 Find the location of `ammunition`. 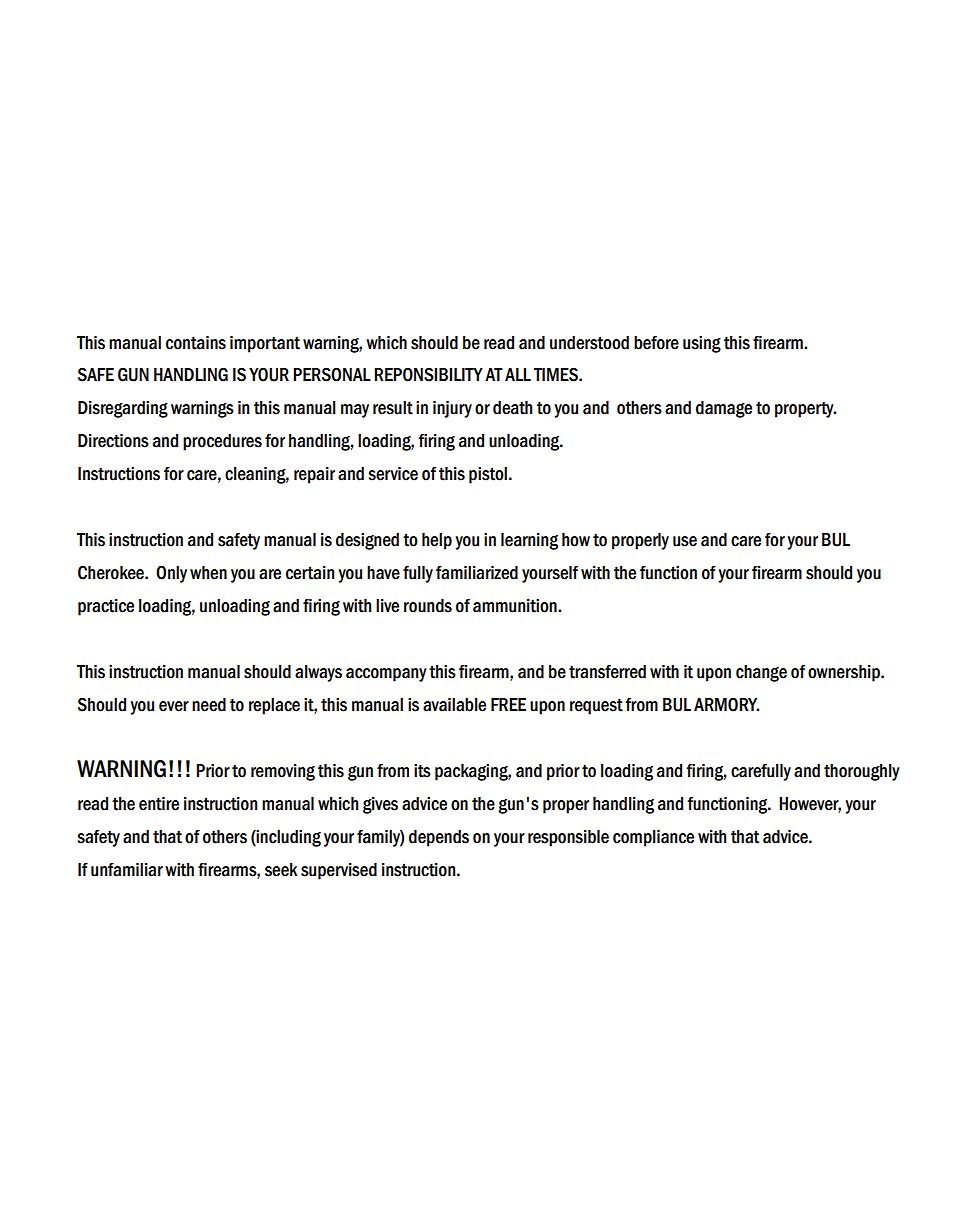

ammunition is located at coordinates (516, 606).
